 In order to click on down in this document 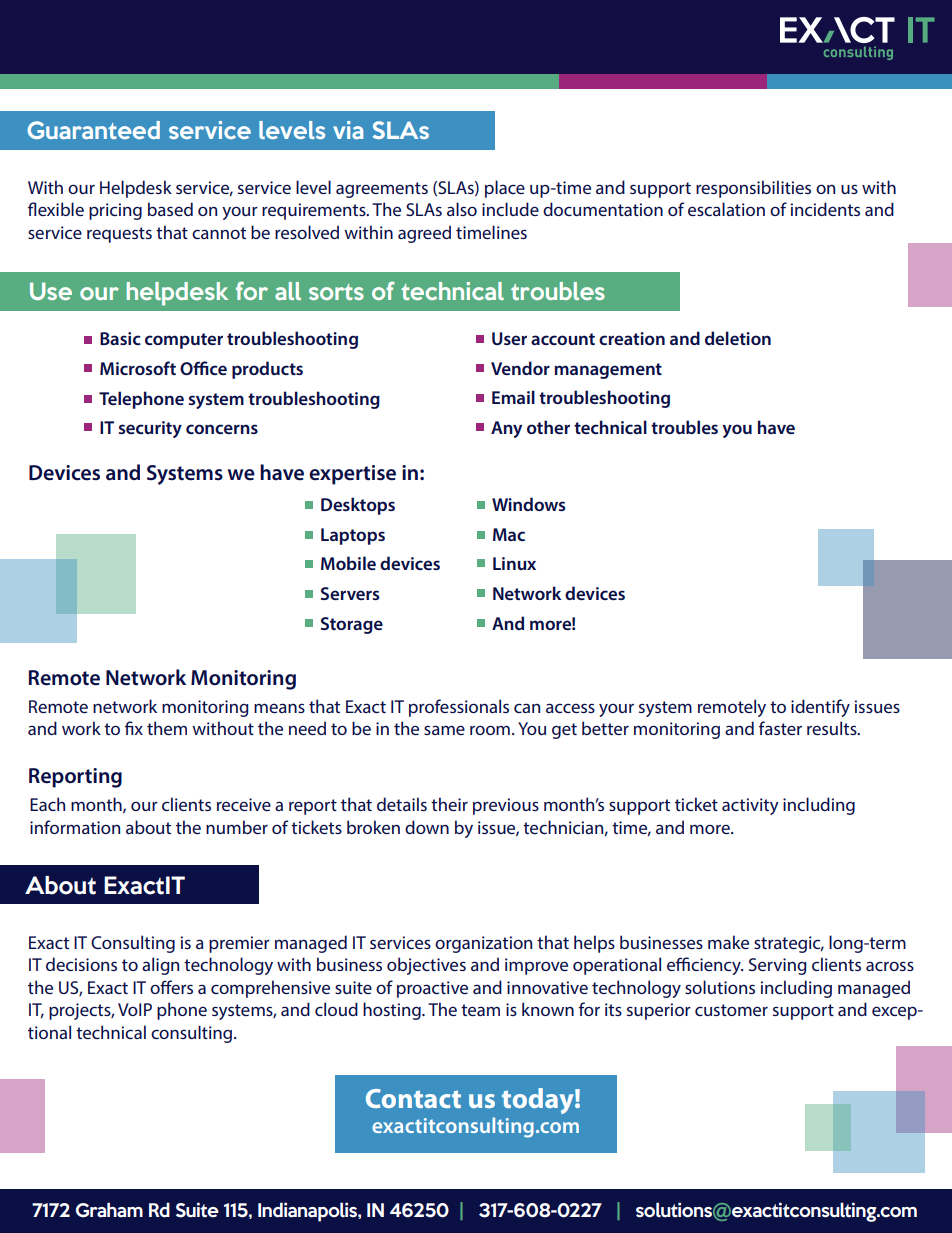, I will do `click(427, 827)`.
